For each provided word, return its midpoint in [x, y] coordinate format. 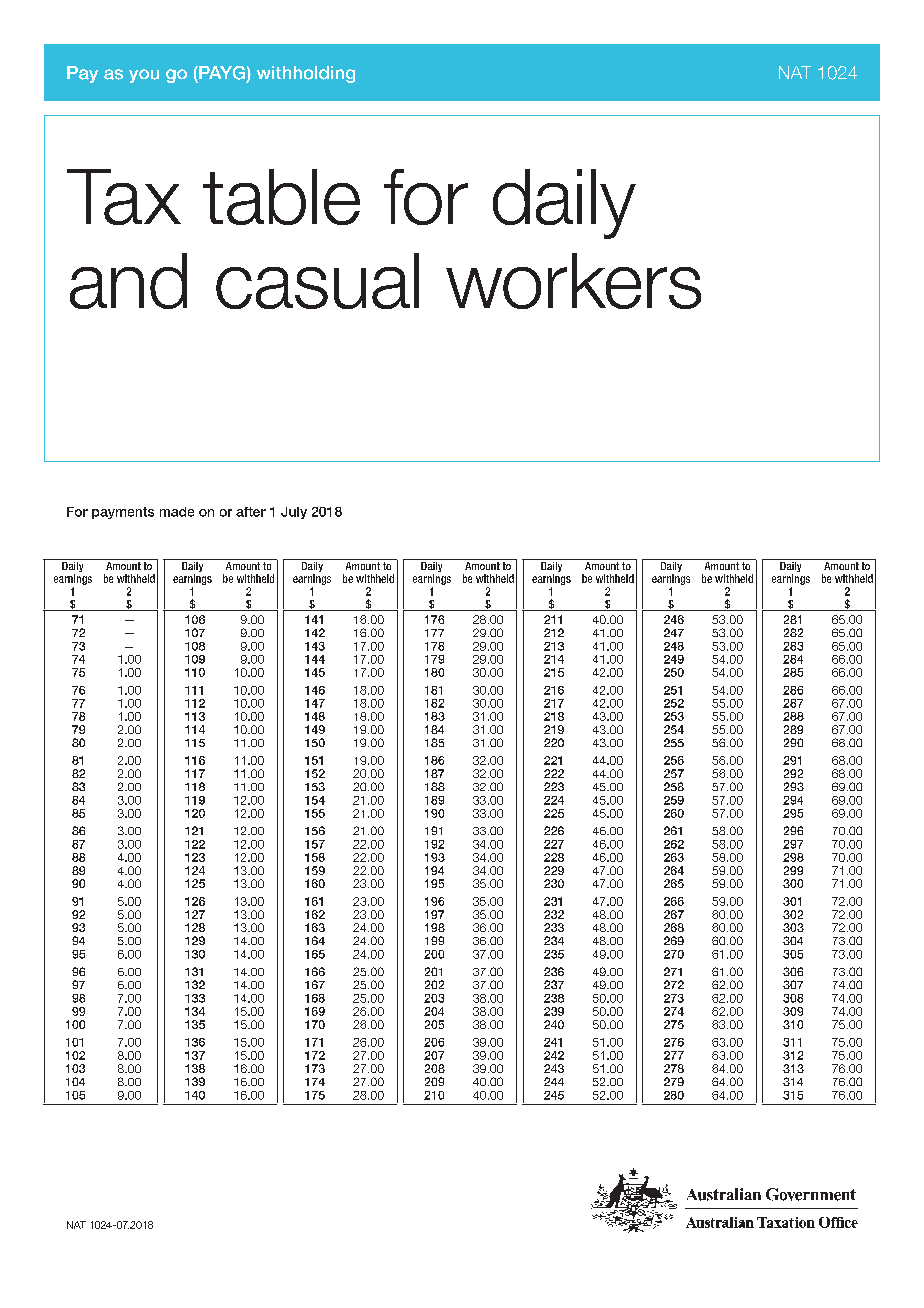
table [281, 197]
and [128, 281]
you [144, 76]
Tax [124, 197]
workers [573, 281]
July [294, 513]
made [177, 512]
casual [317, 281]
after [251, 512]
